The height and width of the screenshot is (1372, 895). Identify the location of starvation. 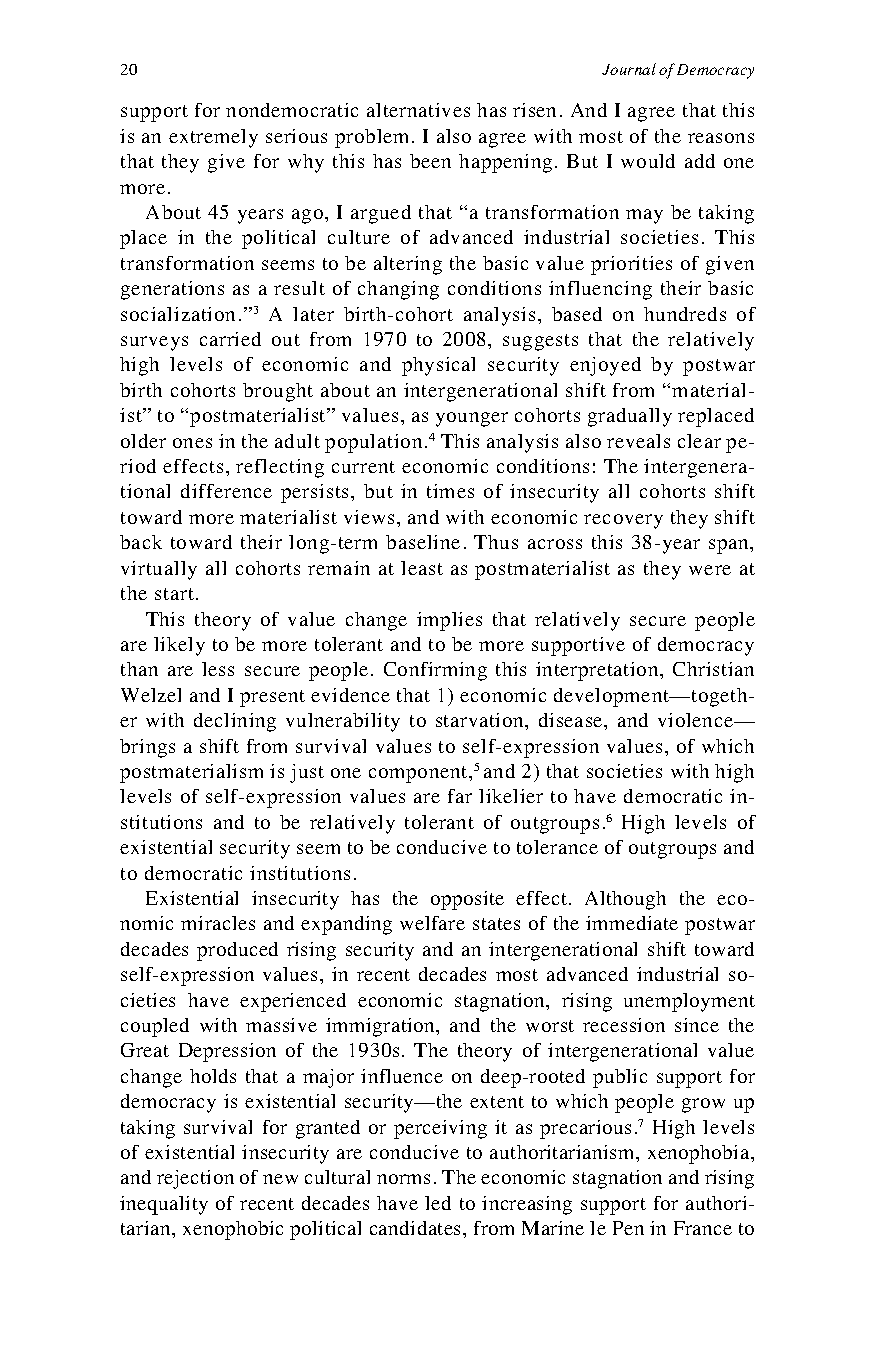
(481, 720).
